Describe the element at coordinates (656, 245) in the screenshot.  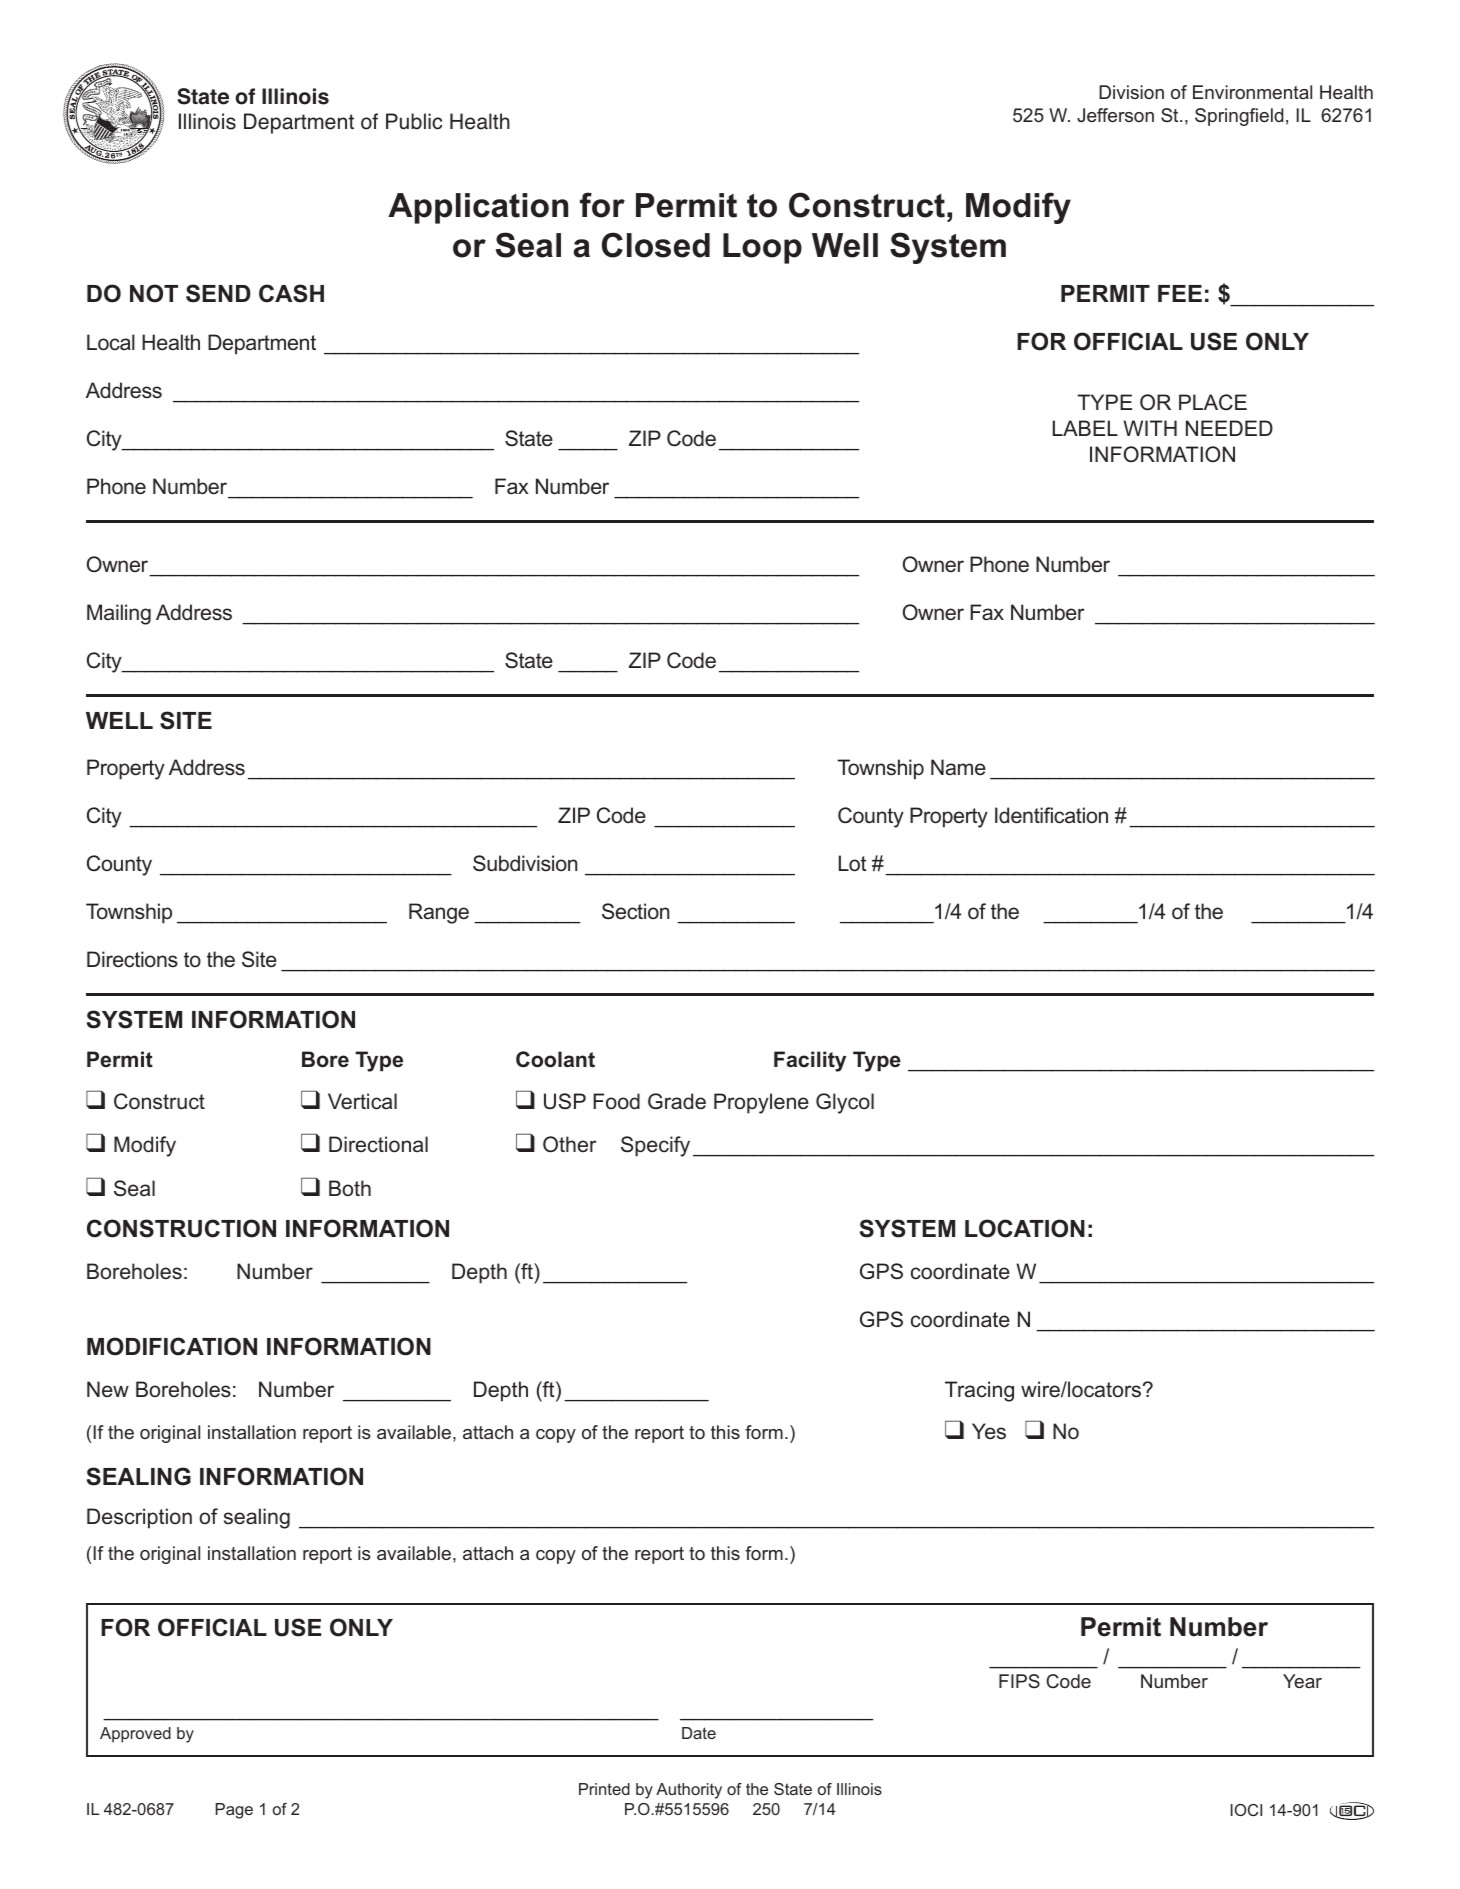
I see `Closed` at that location.
